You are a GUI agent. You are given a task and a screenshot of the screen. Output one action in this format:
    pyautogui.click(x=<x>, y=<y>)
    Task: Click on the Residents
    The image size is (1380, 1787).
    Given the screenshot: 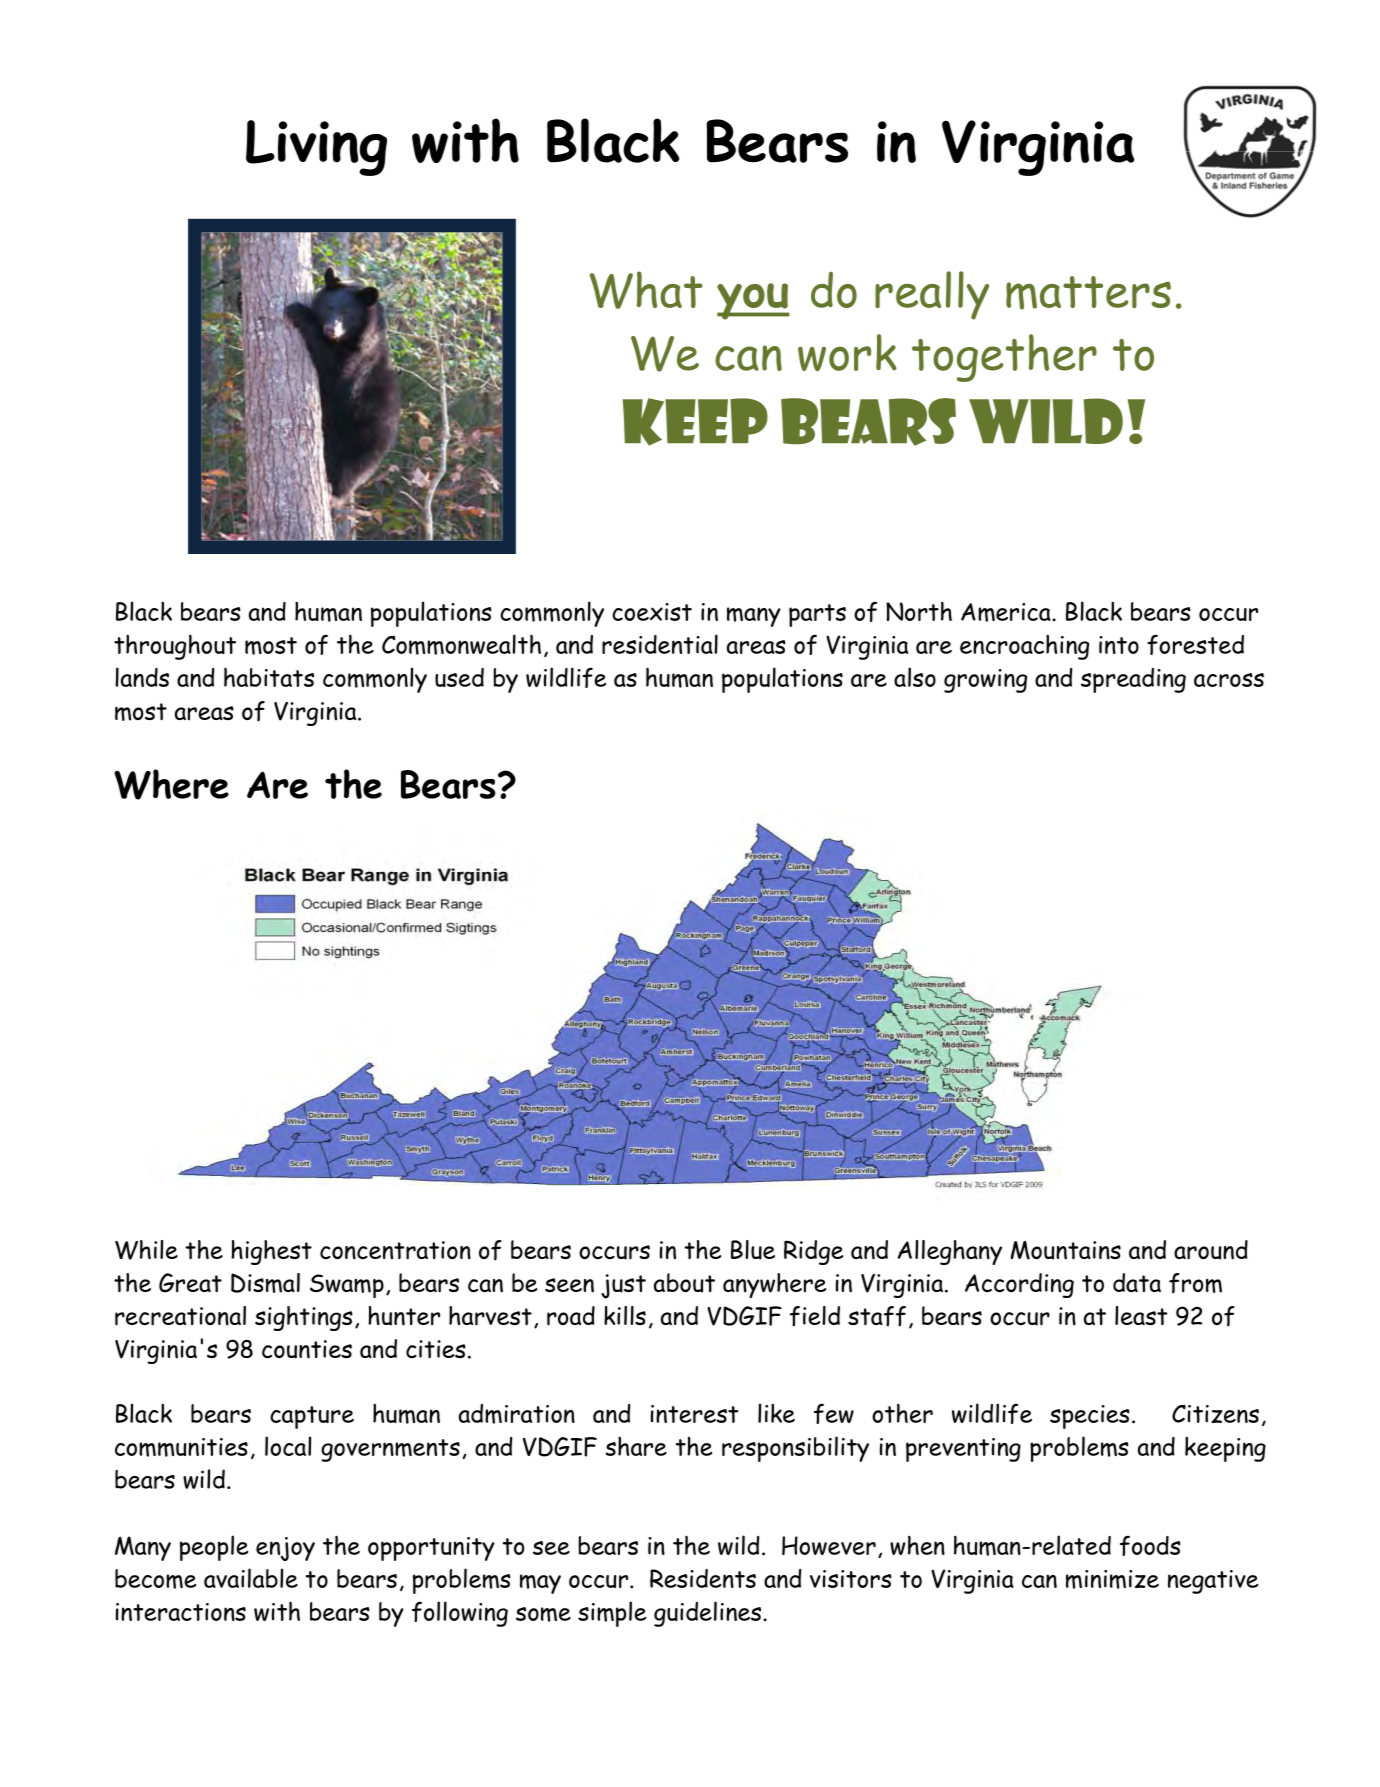 What is the action you would take?
    pyautogui.click(x=703, y=1578)
